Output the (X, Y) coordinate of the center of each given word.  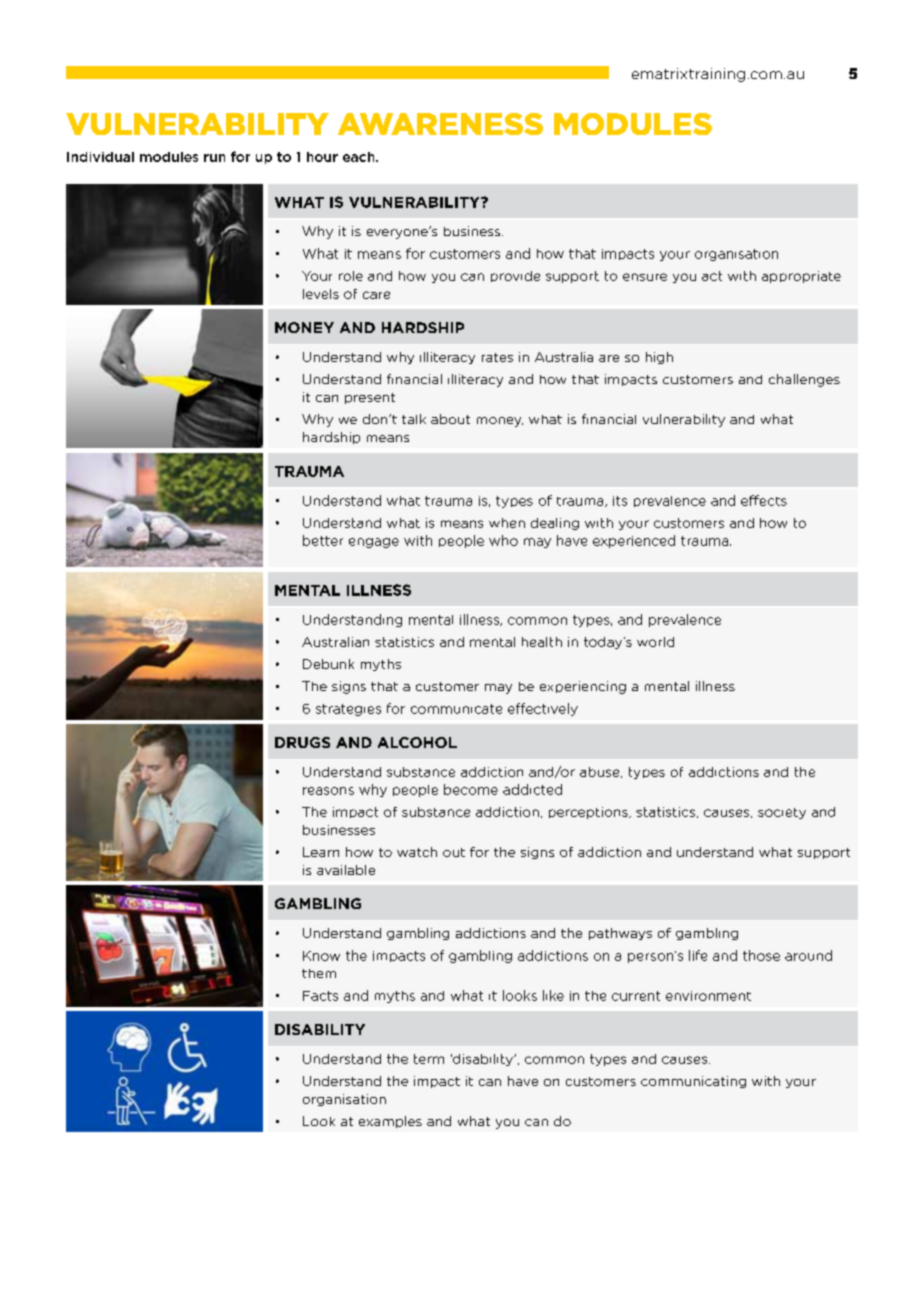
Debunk (328, 664)
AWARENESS (440, 124)
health (542, 642)
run (214, 158)
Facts (320, 996)
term (429, 1059)
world (655, 642)
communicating (693, 1082)
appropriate (801, 277)
